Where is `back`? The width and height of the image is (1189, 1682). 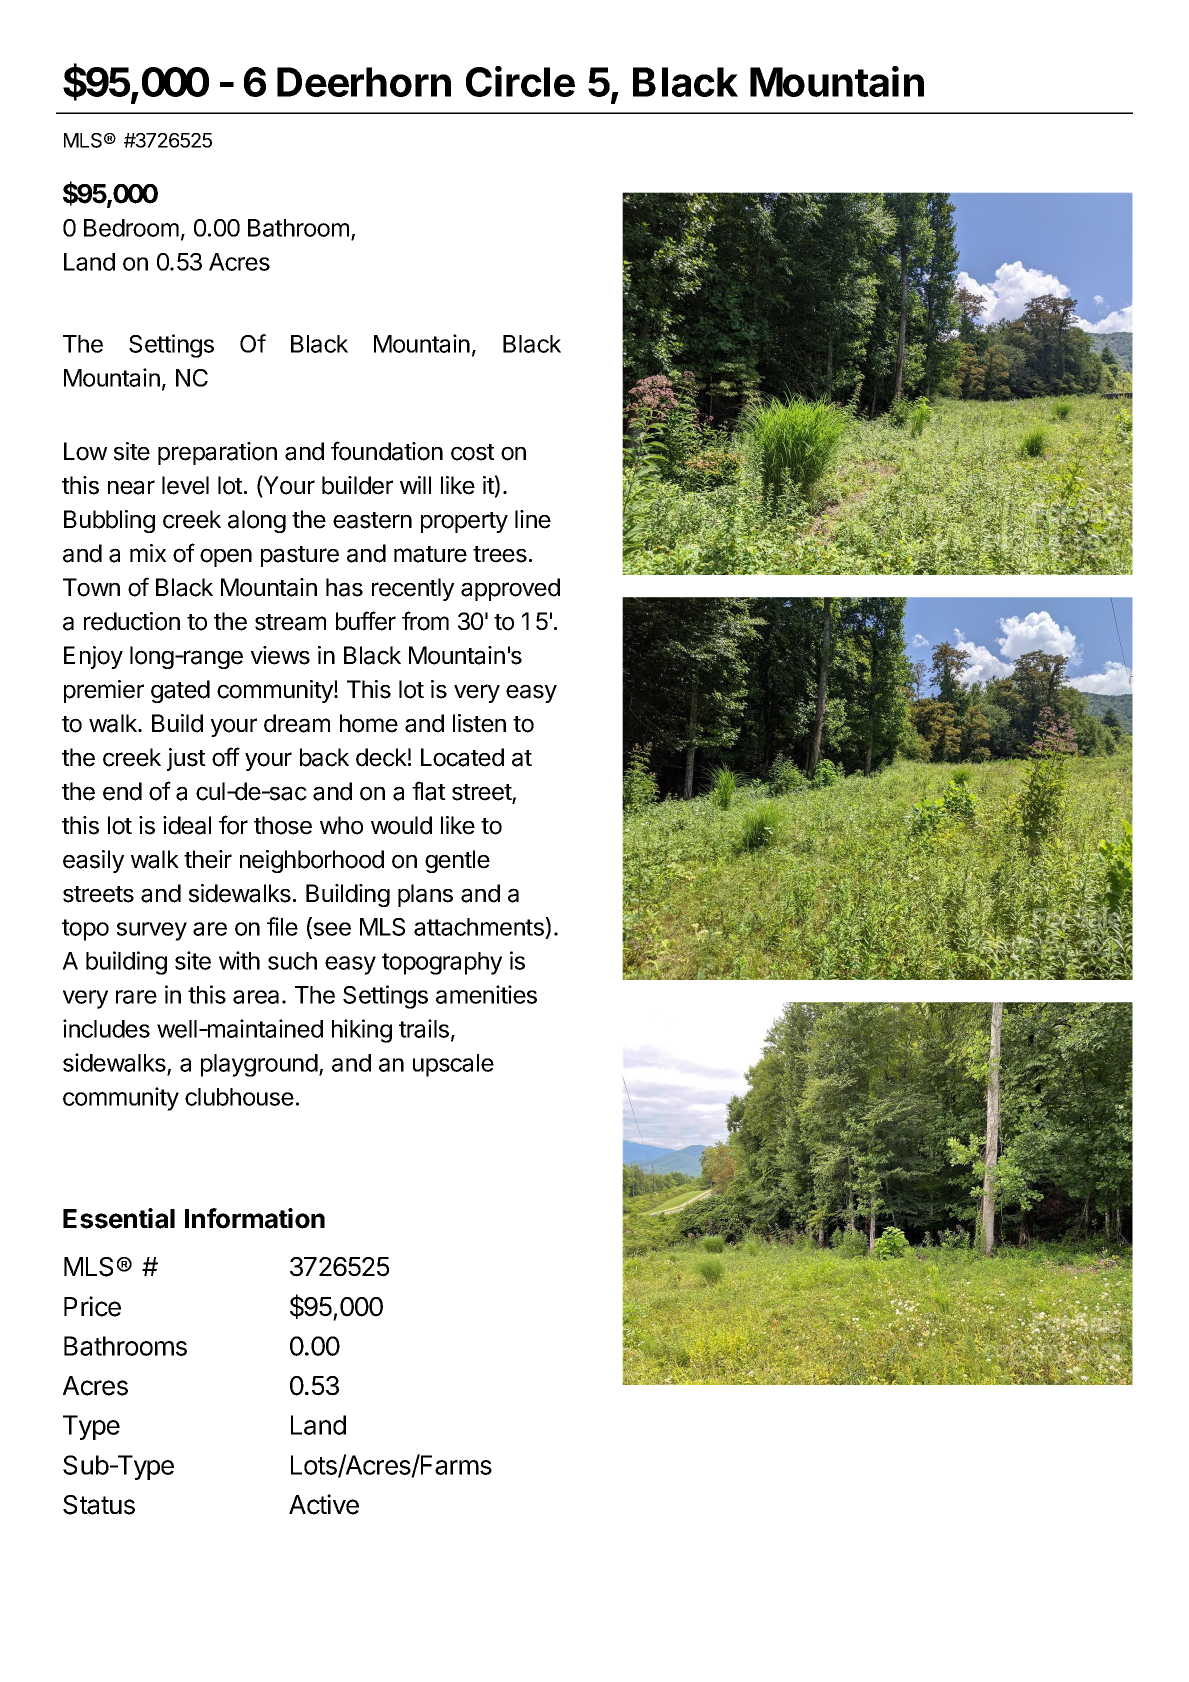
back is located at coordinates (324, 757).
